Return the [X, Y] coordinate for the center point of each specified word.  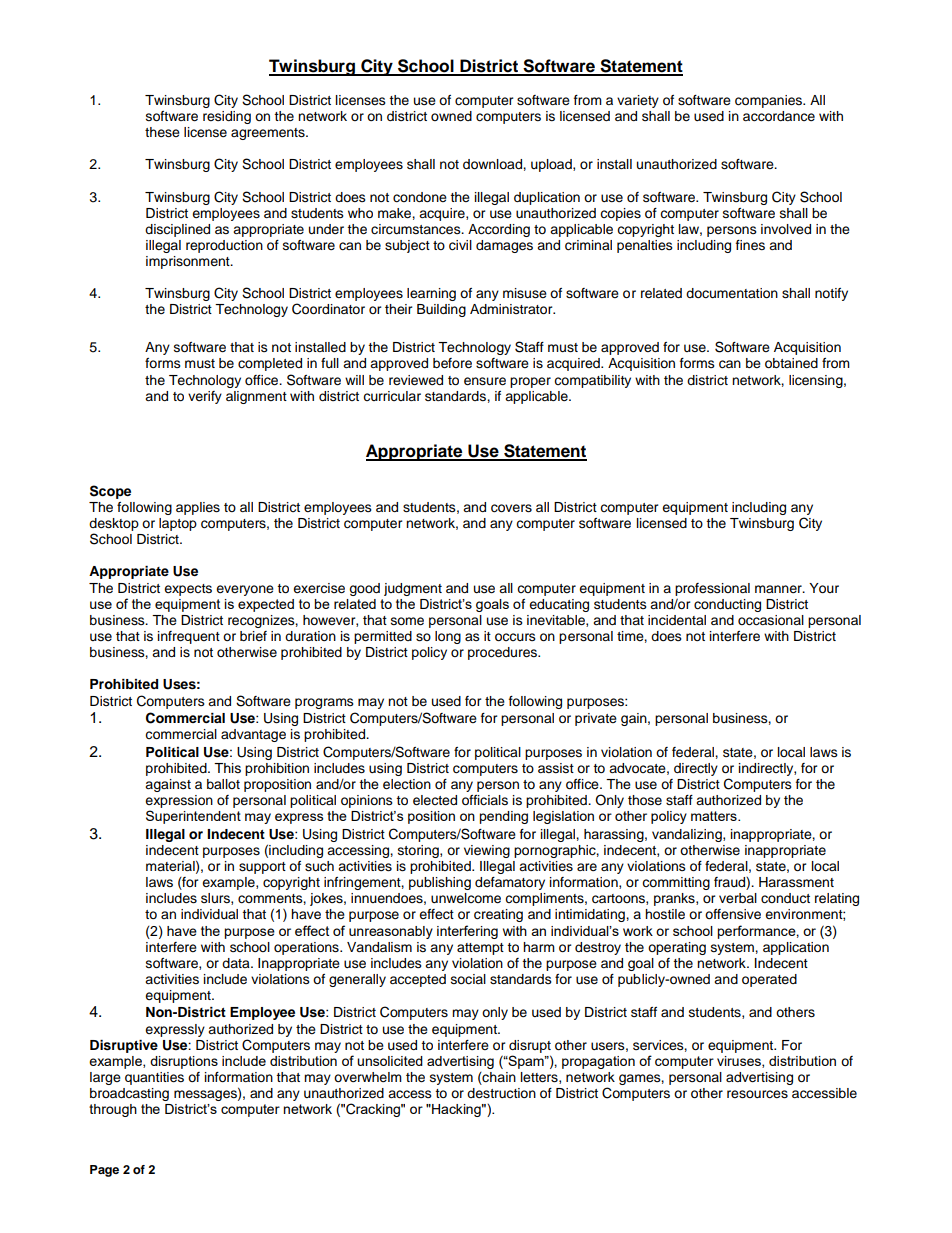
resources [757, 1094]
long [448, 637]
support [262, 868]
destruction [501, 1093]
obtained [791, 363]
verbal [738, 898]
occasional [771, 620]
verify [205, 397]
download [493, 164]
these [162, 132]
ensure [485, 381]
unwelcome [466, 898]
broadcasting [129, 1094]
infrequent [189, 637]
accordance [779, 116]
